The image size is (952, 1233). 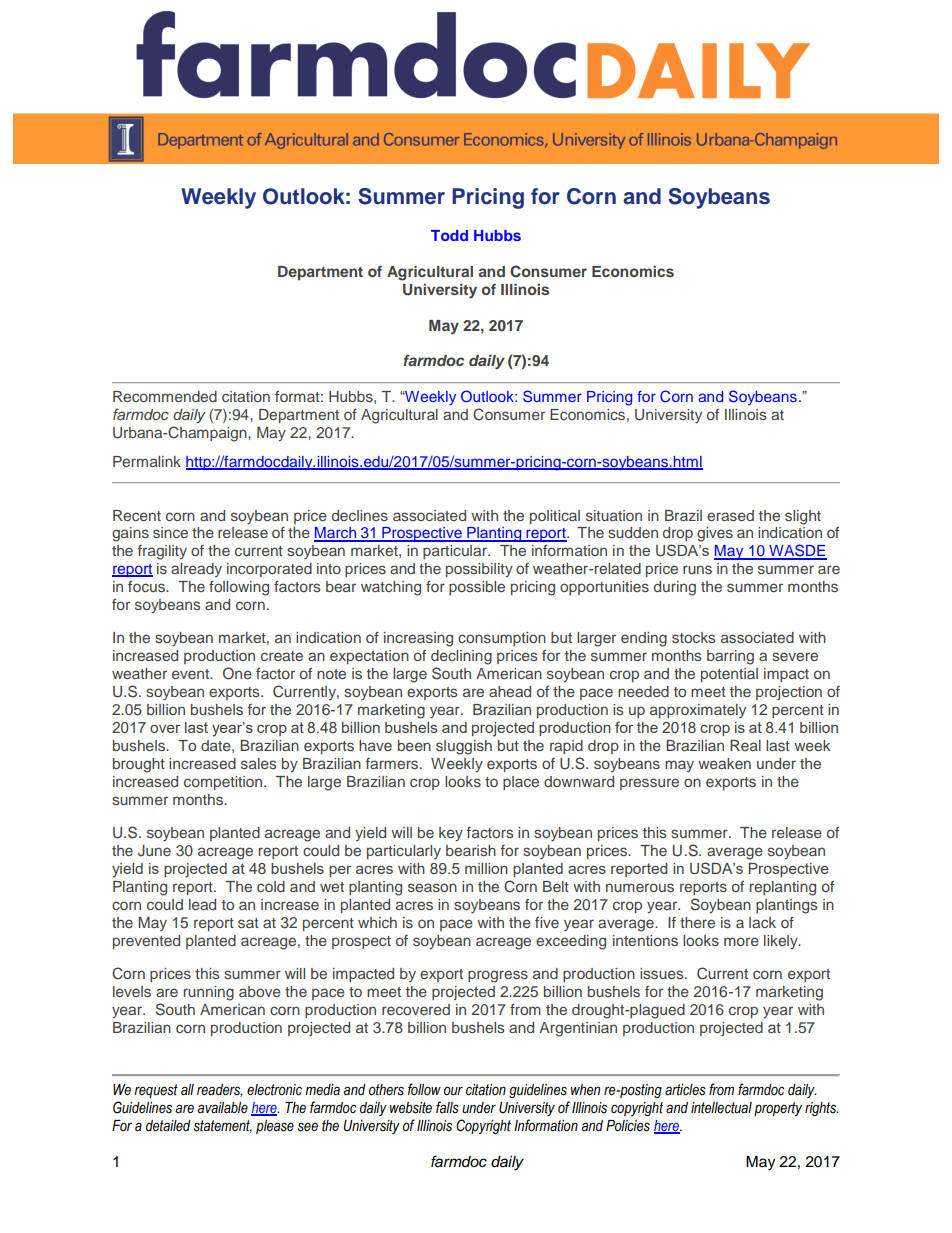 What do you see at coordinates (721, 1108) in the screenshot?
I see `intellectual` at bounding box center [721, 1108].
